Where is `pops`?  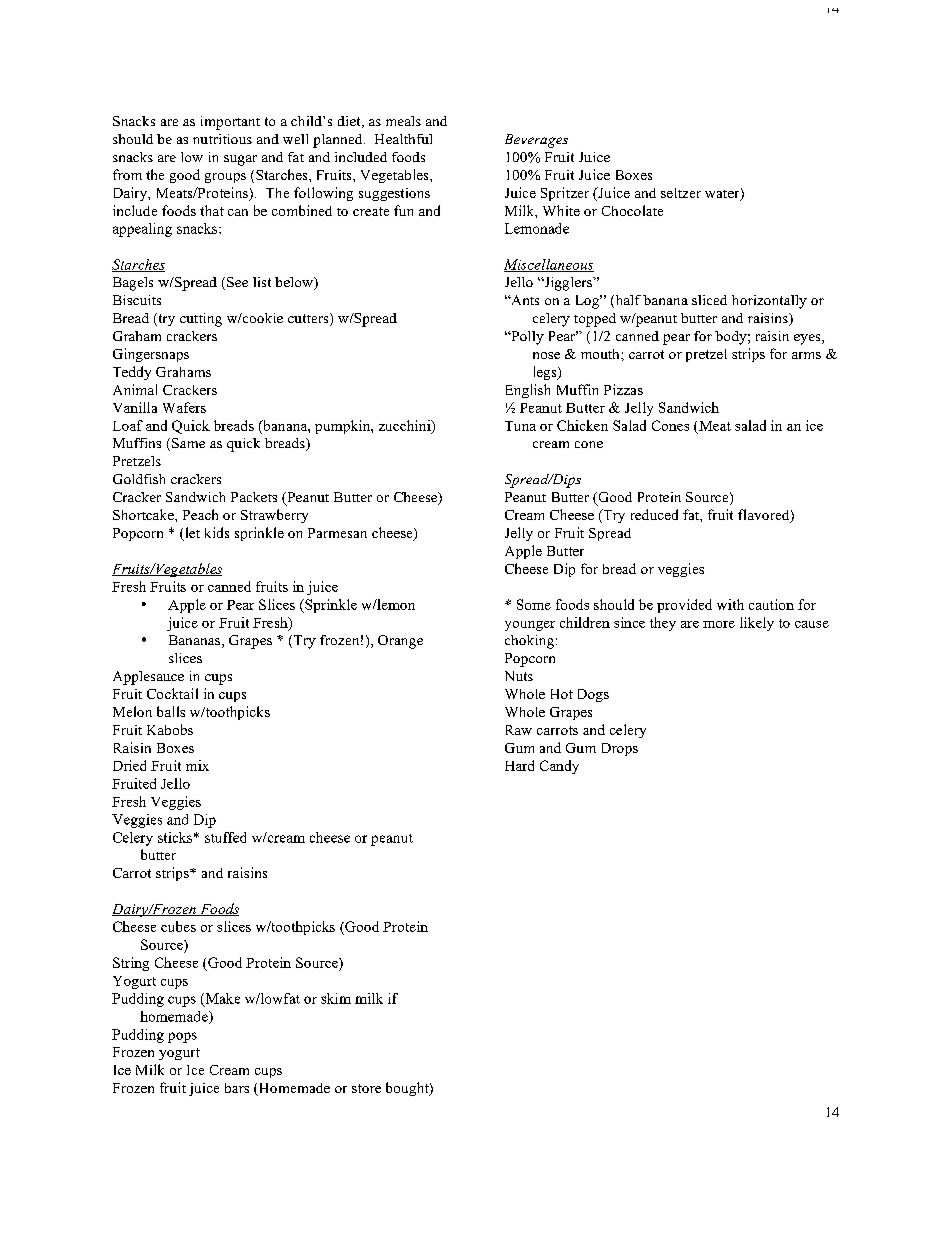
pops is located at coordinates (182, 1037).
